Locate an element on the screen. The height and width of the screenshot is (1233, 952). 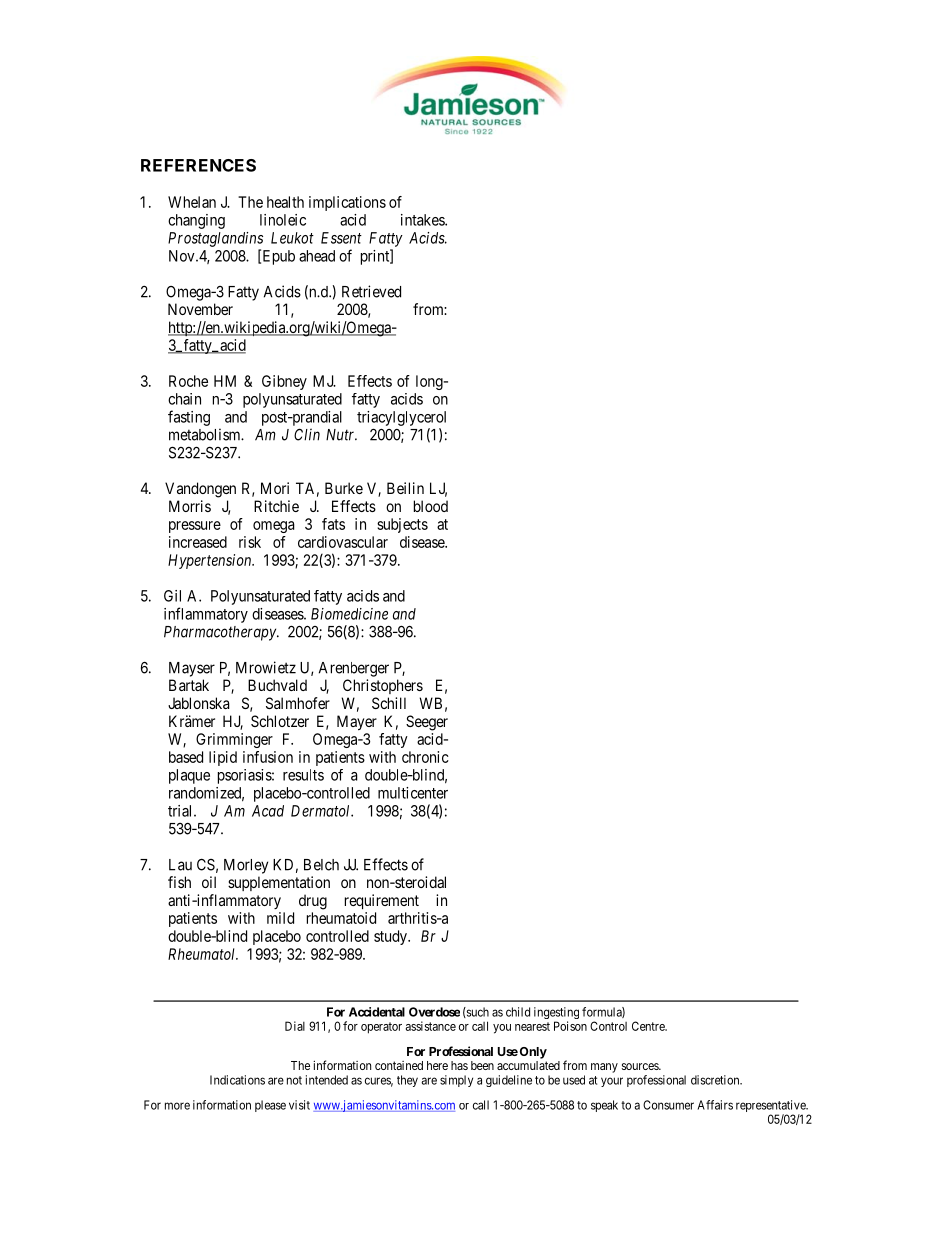
Seeger is located at coordinates (427, 723).
